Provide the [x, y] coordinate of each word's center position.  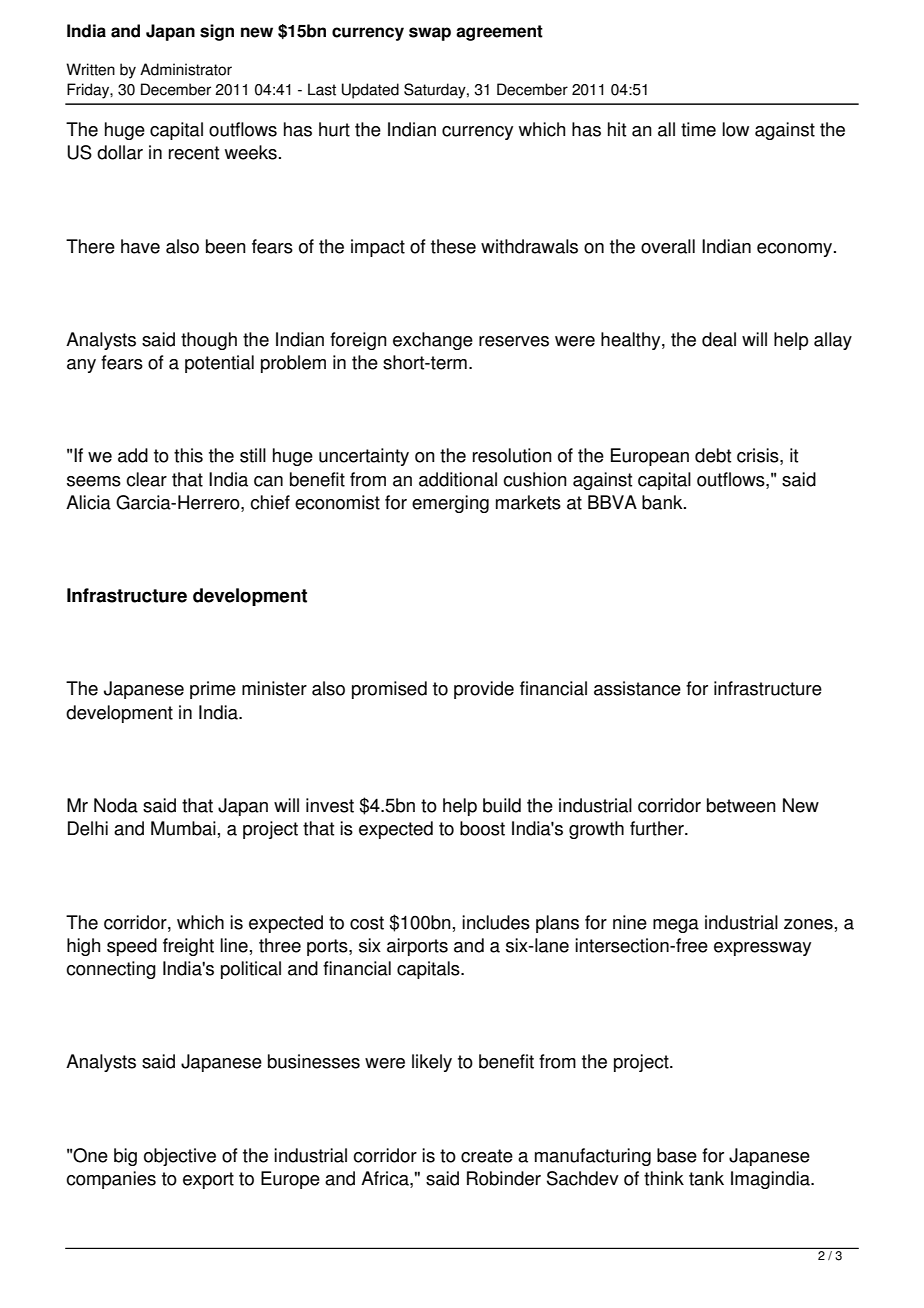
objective [180, 1157]
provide [484, 690]
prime [213, 690]
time [698, 129]
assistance [637, 688]
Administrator [186, 69]
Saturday [436, 91]
